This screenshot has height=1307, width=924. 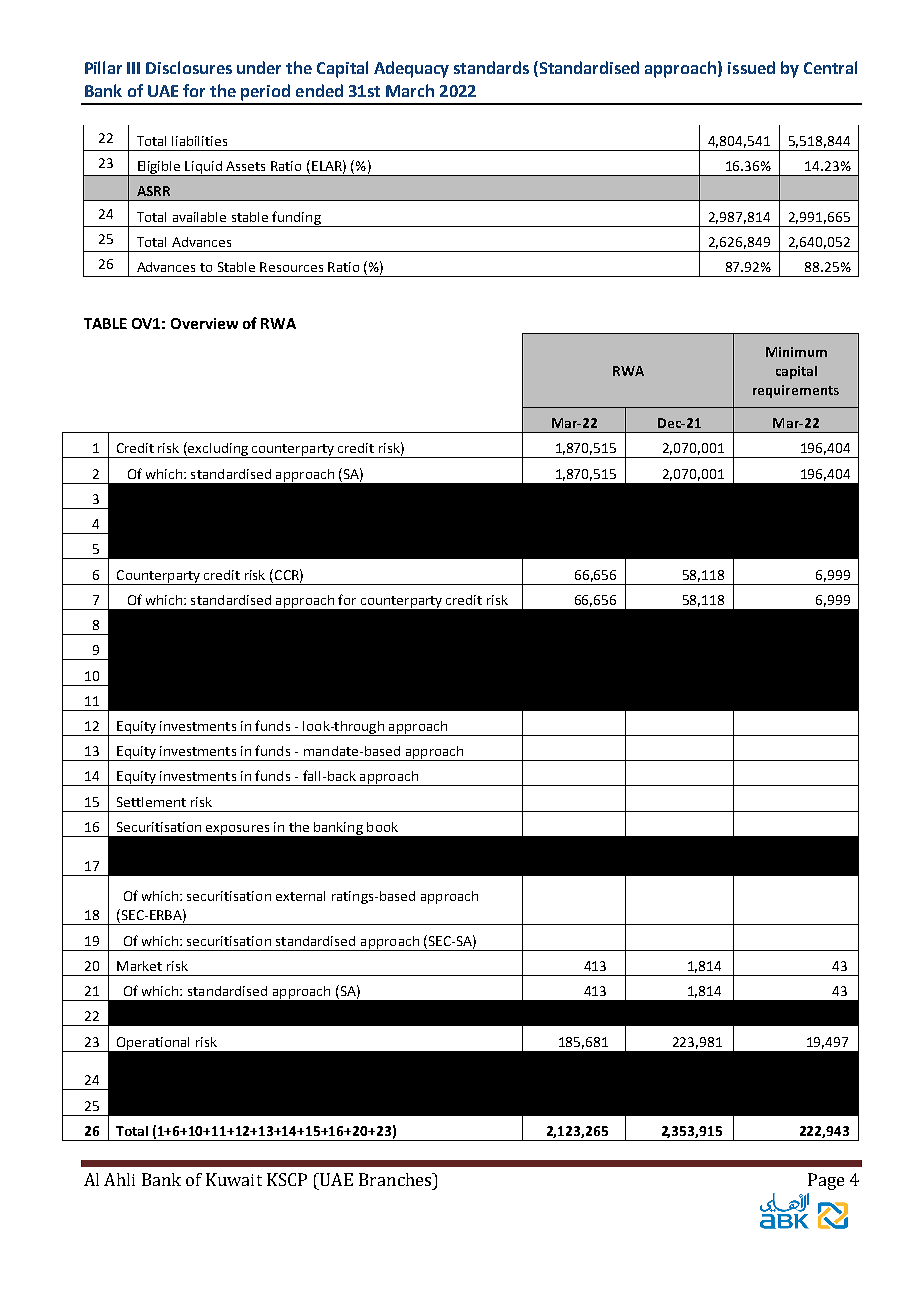 I want to click on book, so click(x=382, y=827).
